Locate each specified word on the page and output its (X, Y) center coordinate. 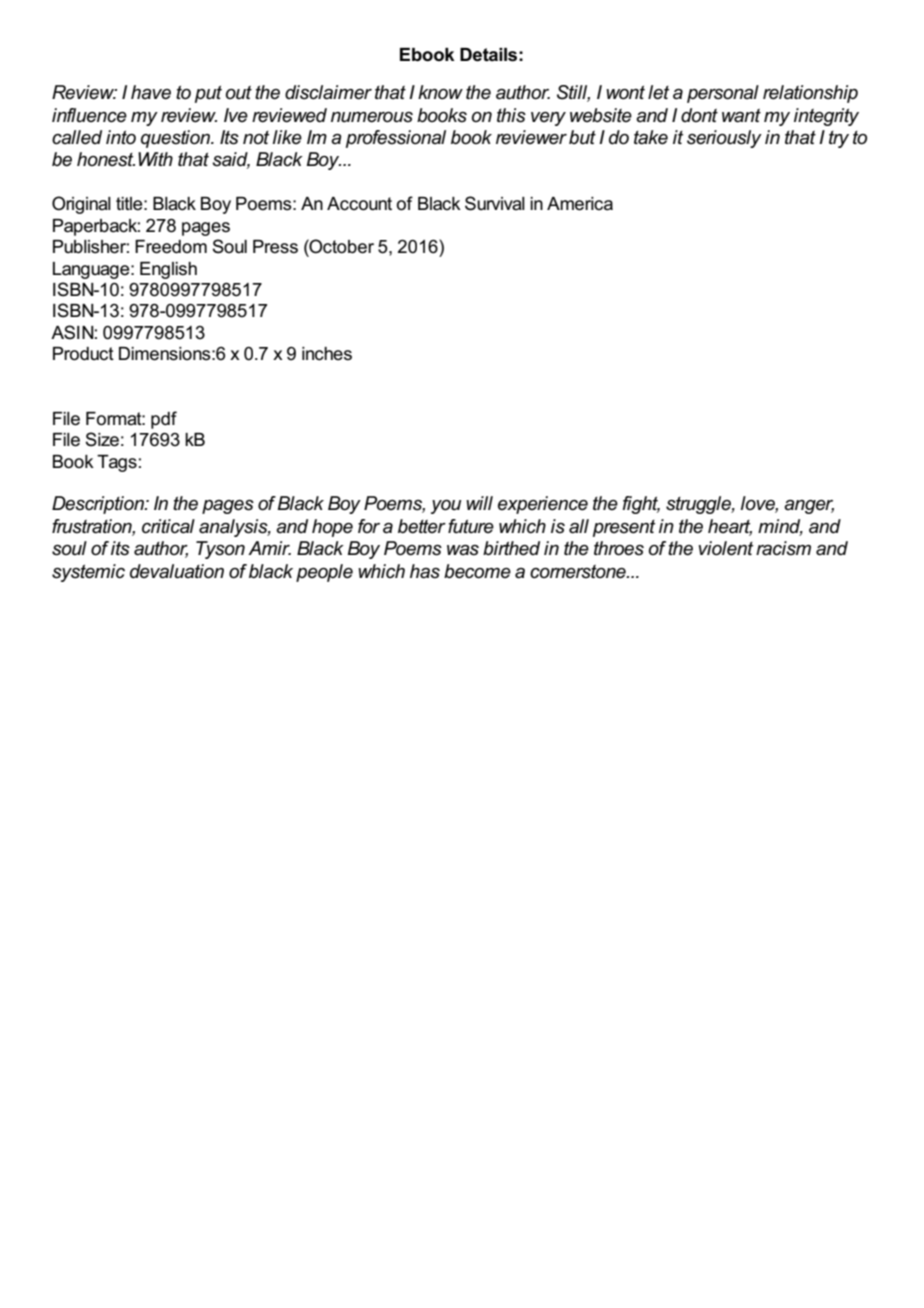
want (741, 115)
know (440, 92)
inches (327, 354)
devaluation (177, 571)
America (580, 204)
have (151, 92)
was (463, 550)
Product (83, 354)
